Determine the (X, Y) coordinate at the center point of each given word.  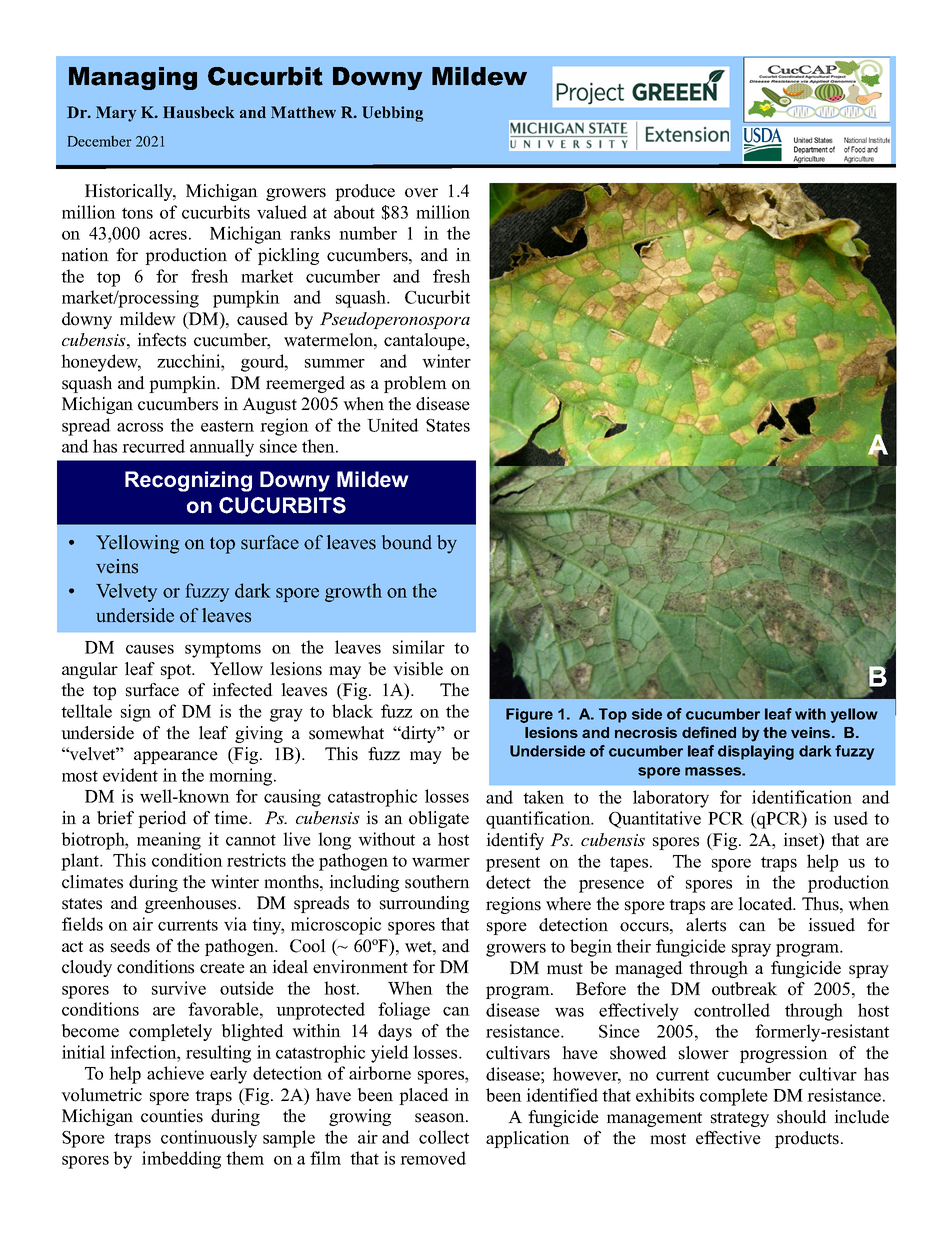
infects (161, 340)
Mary (116, 114)
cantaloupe (425, 341)
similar (419, 647)
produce (365, 192)
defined (709, 732)
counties (172, 1116)
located (766, 904)
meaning (169, 841)
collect (444, 1137)
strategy (740, 1119)
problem (415, 384)
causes (150, 649)
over (421, 193)
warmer (441, 862)
